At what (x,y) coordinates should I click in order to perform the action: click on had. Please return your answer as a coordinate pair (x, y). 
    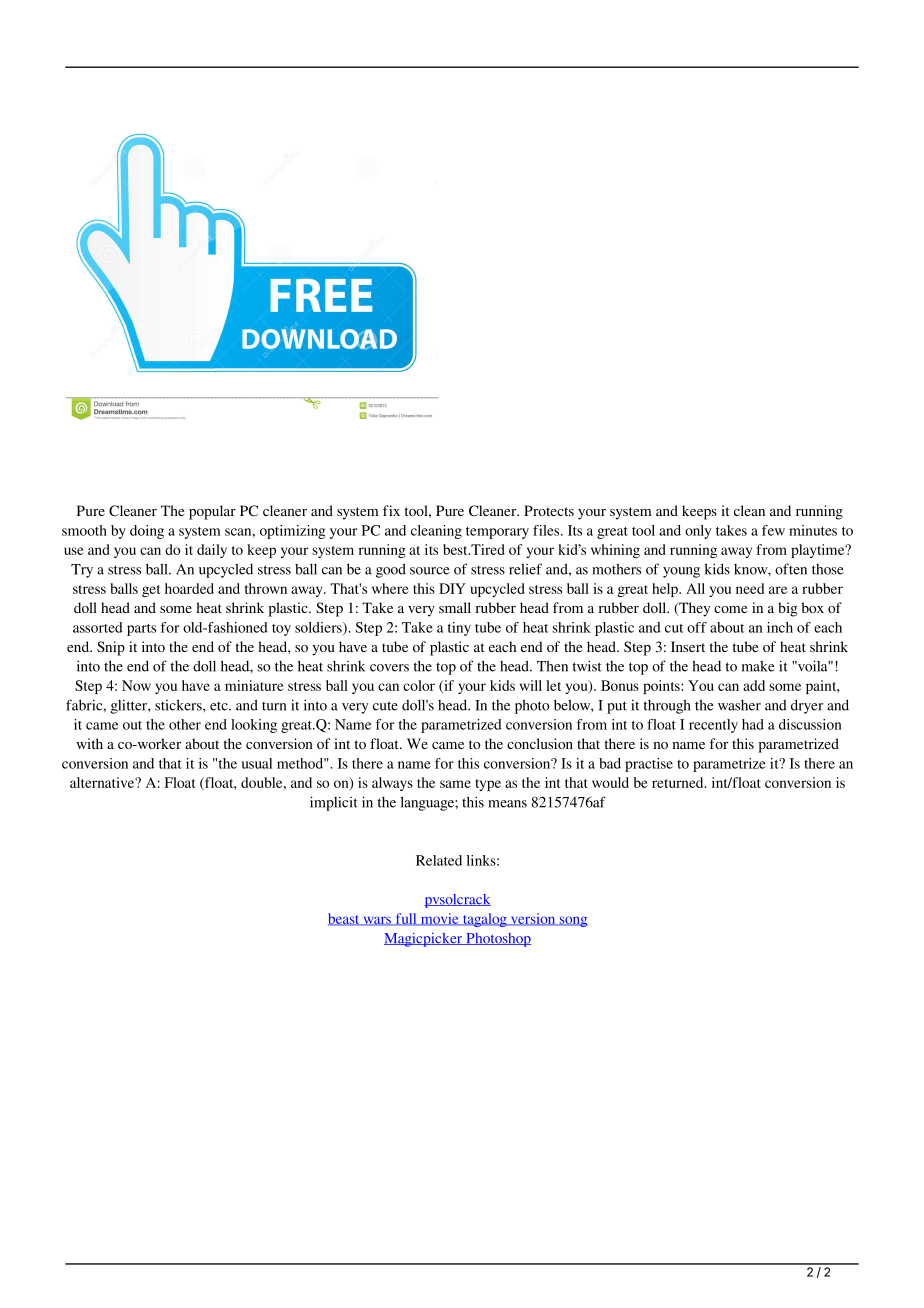
    Looking at the image, I should click on (753, 724).
